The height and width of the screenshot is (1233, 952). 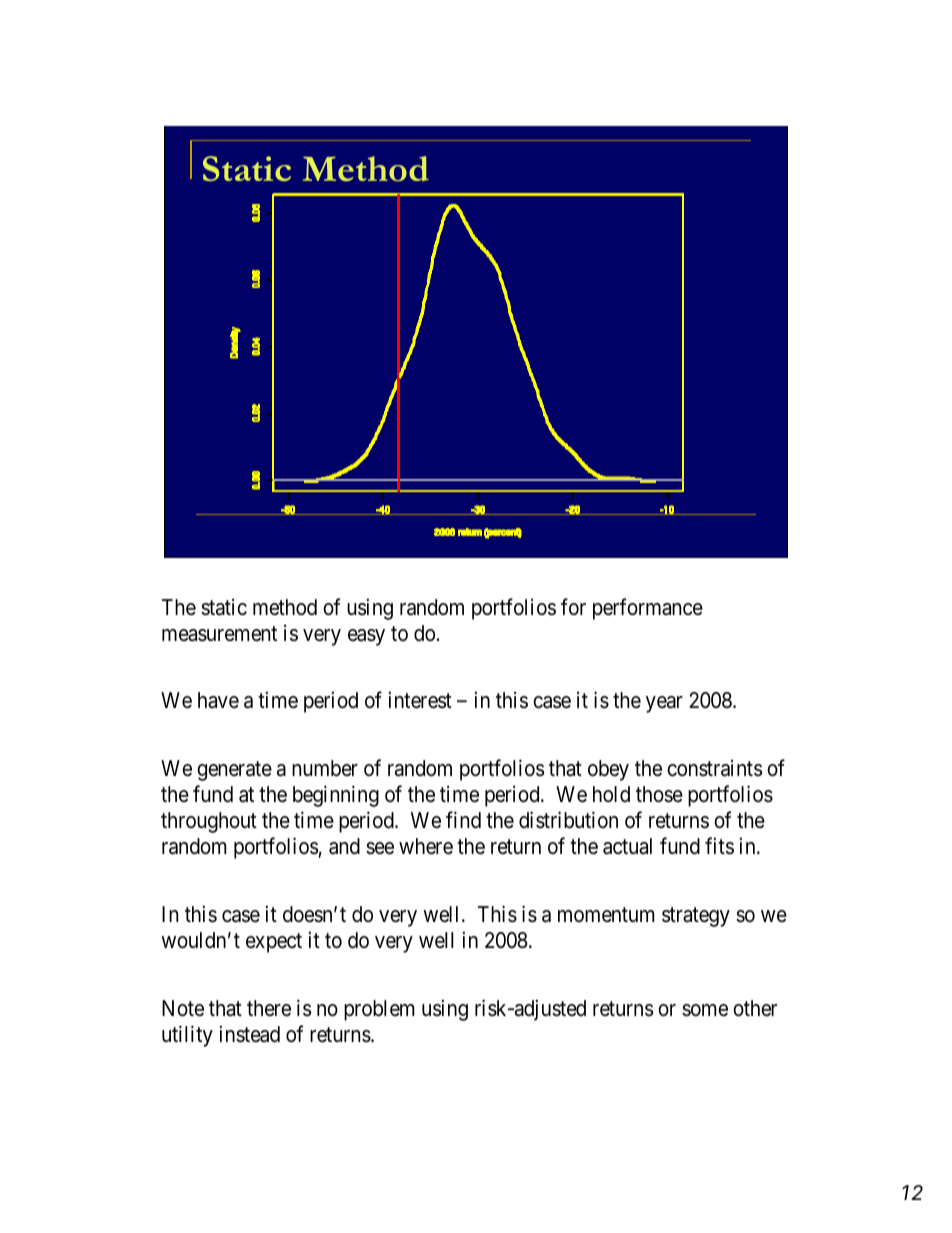 What do you see at coordinates (218, 700) in the screenshot?
I see `have` at bounding box center [218, 700].
